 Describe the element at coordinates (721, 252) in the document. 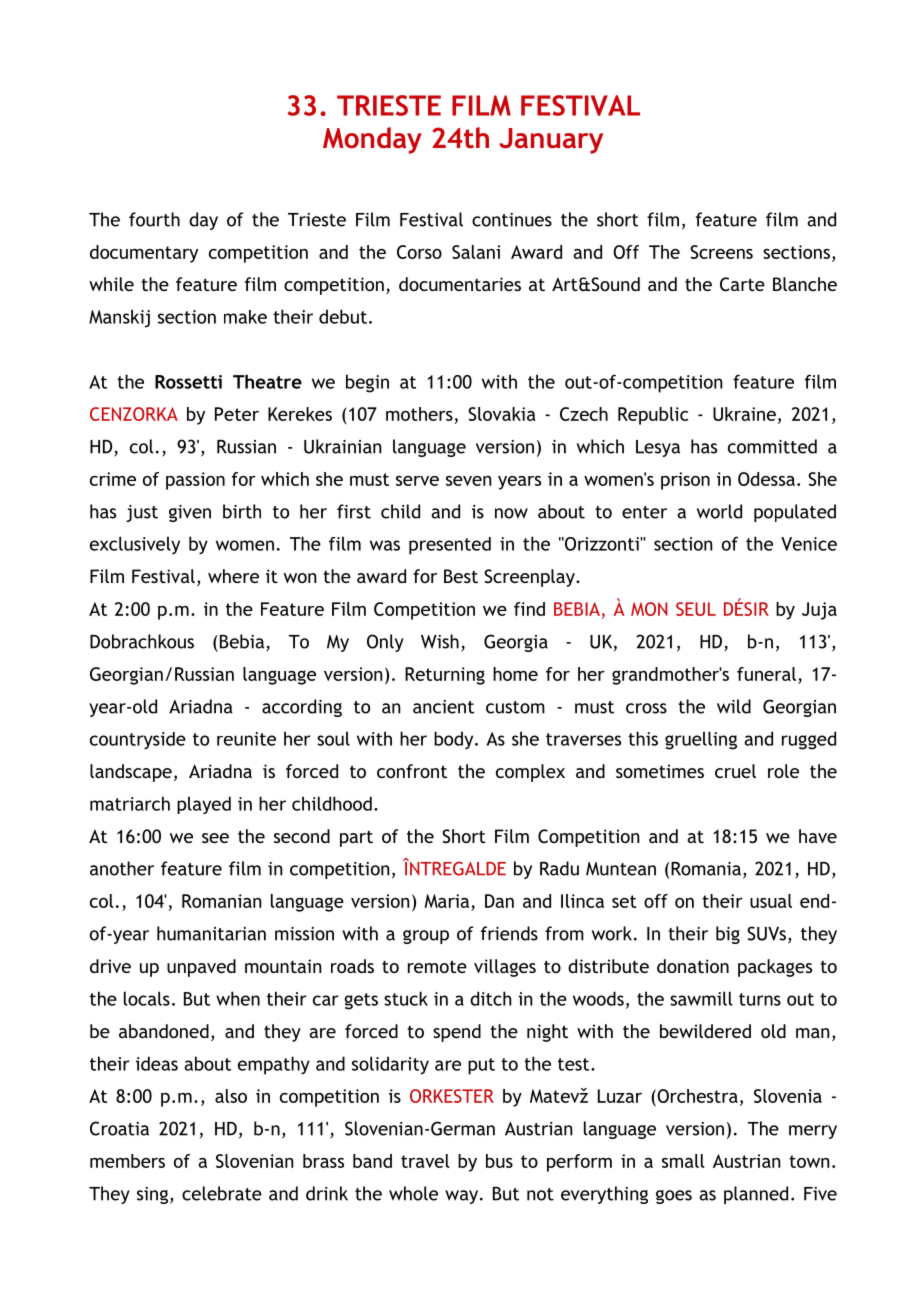

I see `Screens` at that location.
